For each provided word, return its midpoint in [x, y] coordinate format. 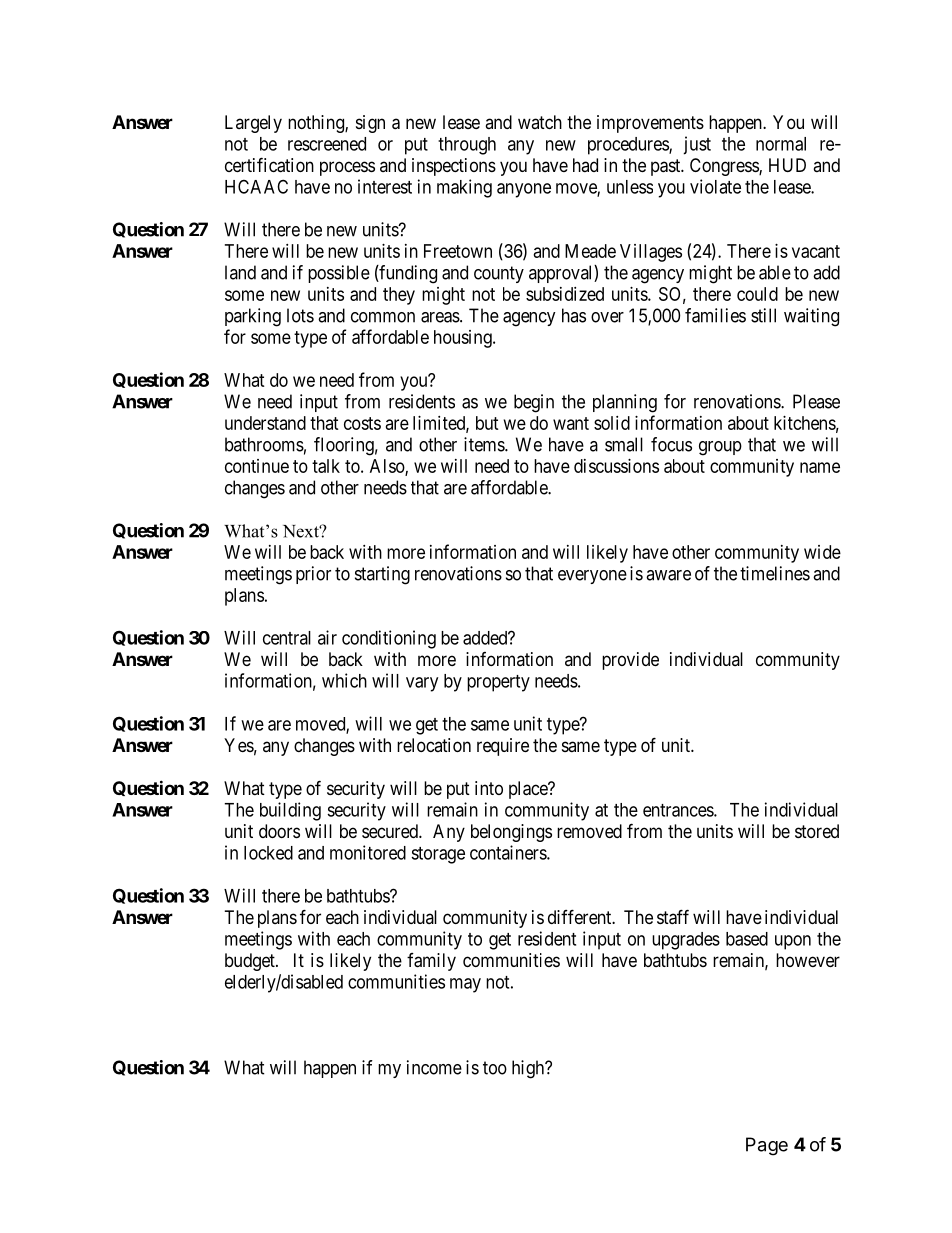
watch [540, 122]
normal [781, 144]
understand [265, 423]
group [720, 448]
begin [534, 403]
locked [268, 853]
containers [509, 852]
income [434, 1067]
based [747, 939]
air [327, 637]
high [529, 1069]
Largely [253, 124]
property [498, 683]
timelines [775, 573]
